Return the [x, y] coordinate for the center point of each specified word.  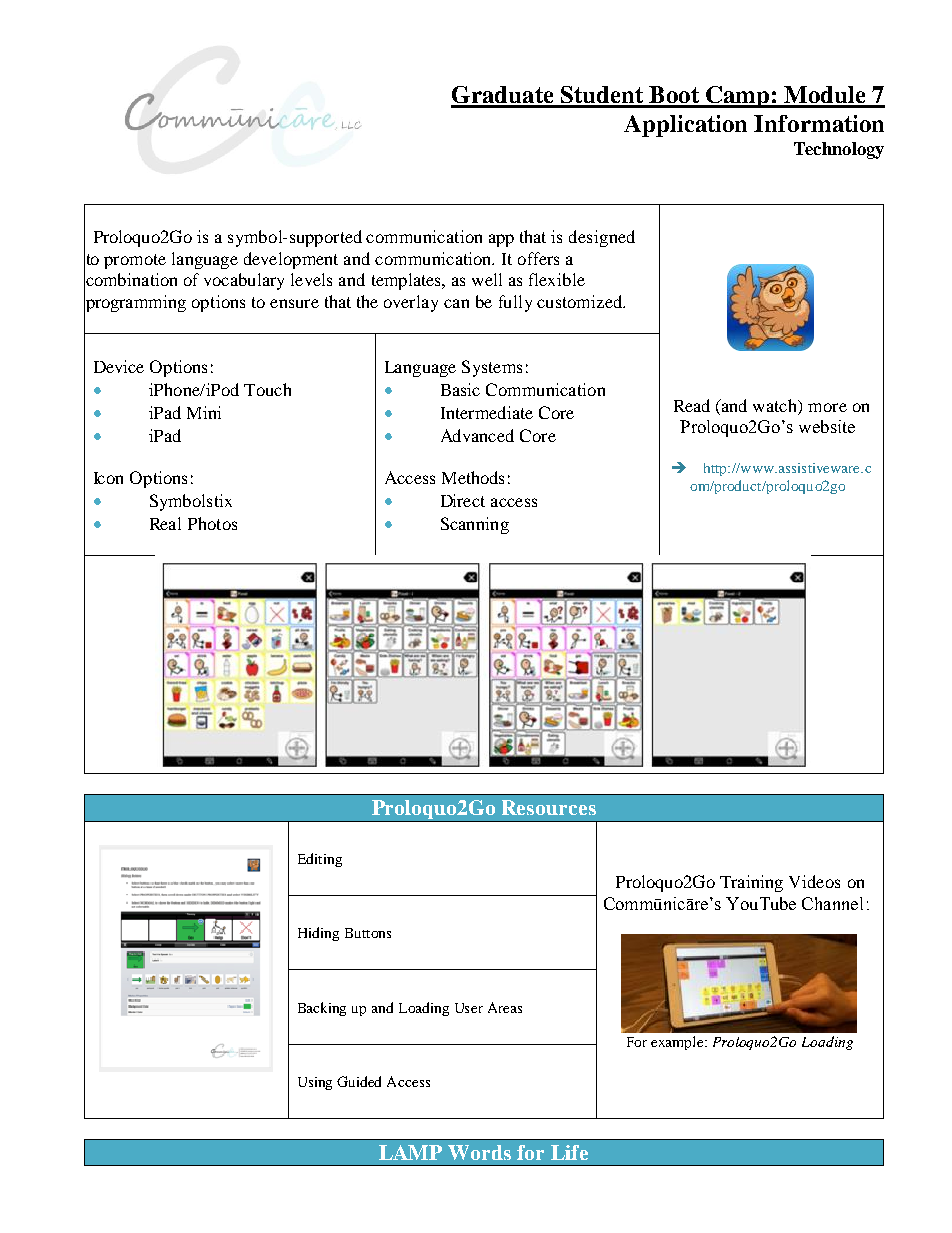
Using [315, 1083]
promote [135, 261]
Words [479, 1152]
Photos [212, 523]
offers [538, 258]
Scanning [475, 525]
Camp [738, 97]
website [827, 426]
